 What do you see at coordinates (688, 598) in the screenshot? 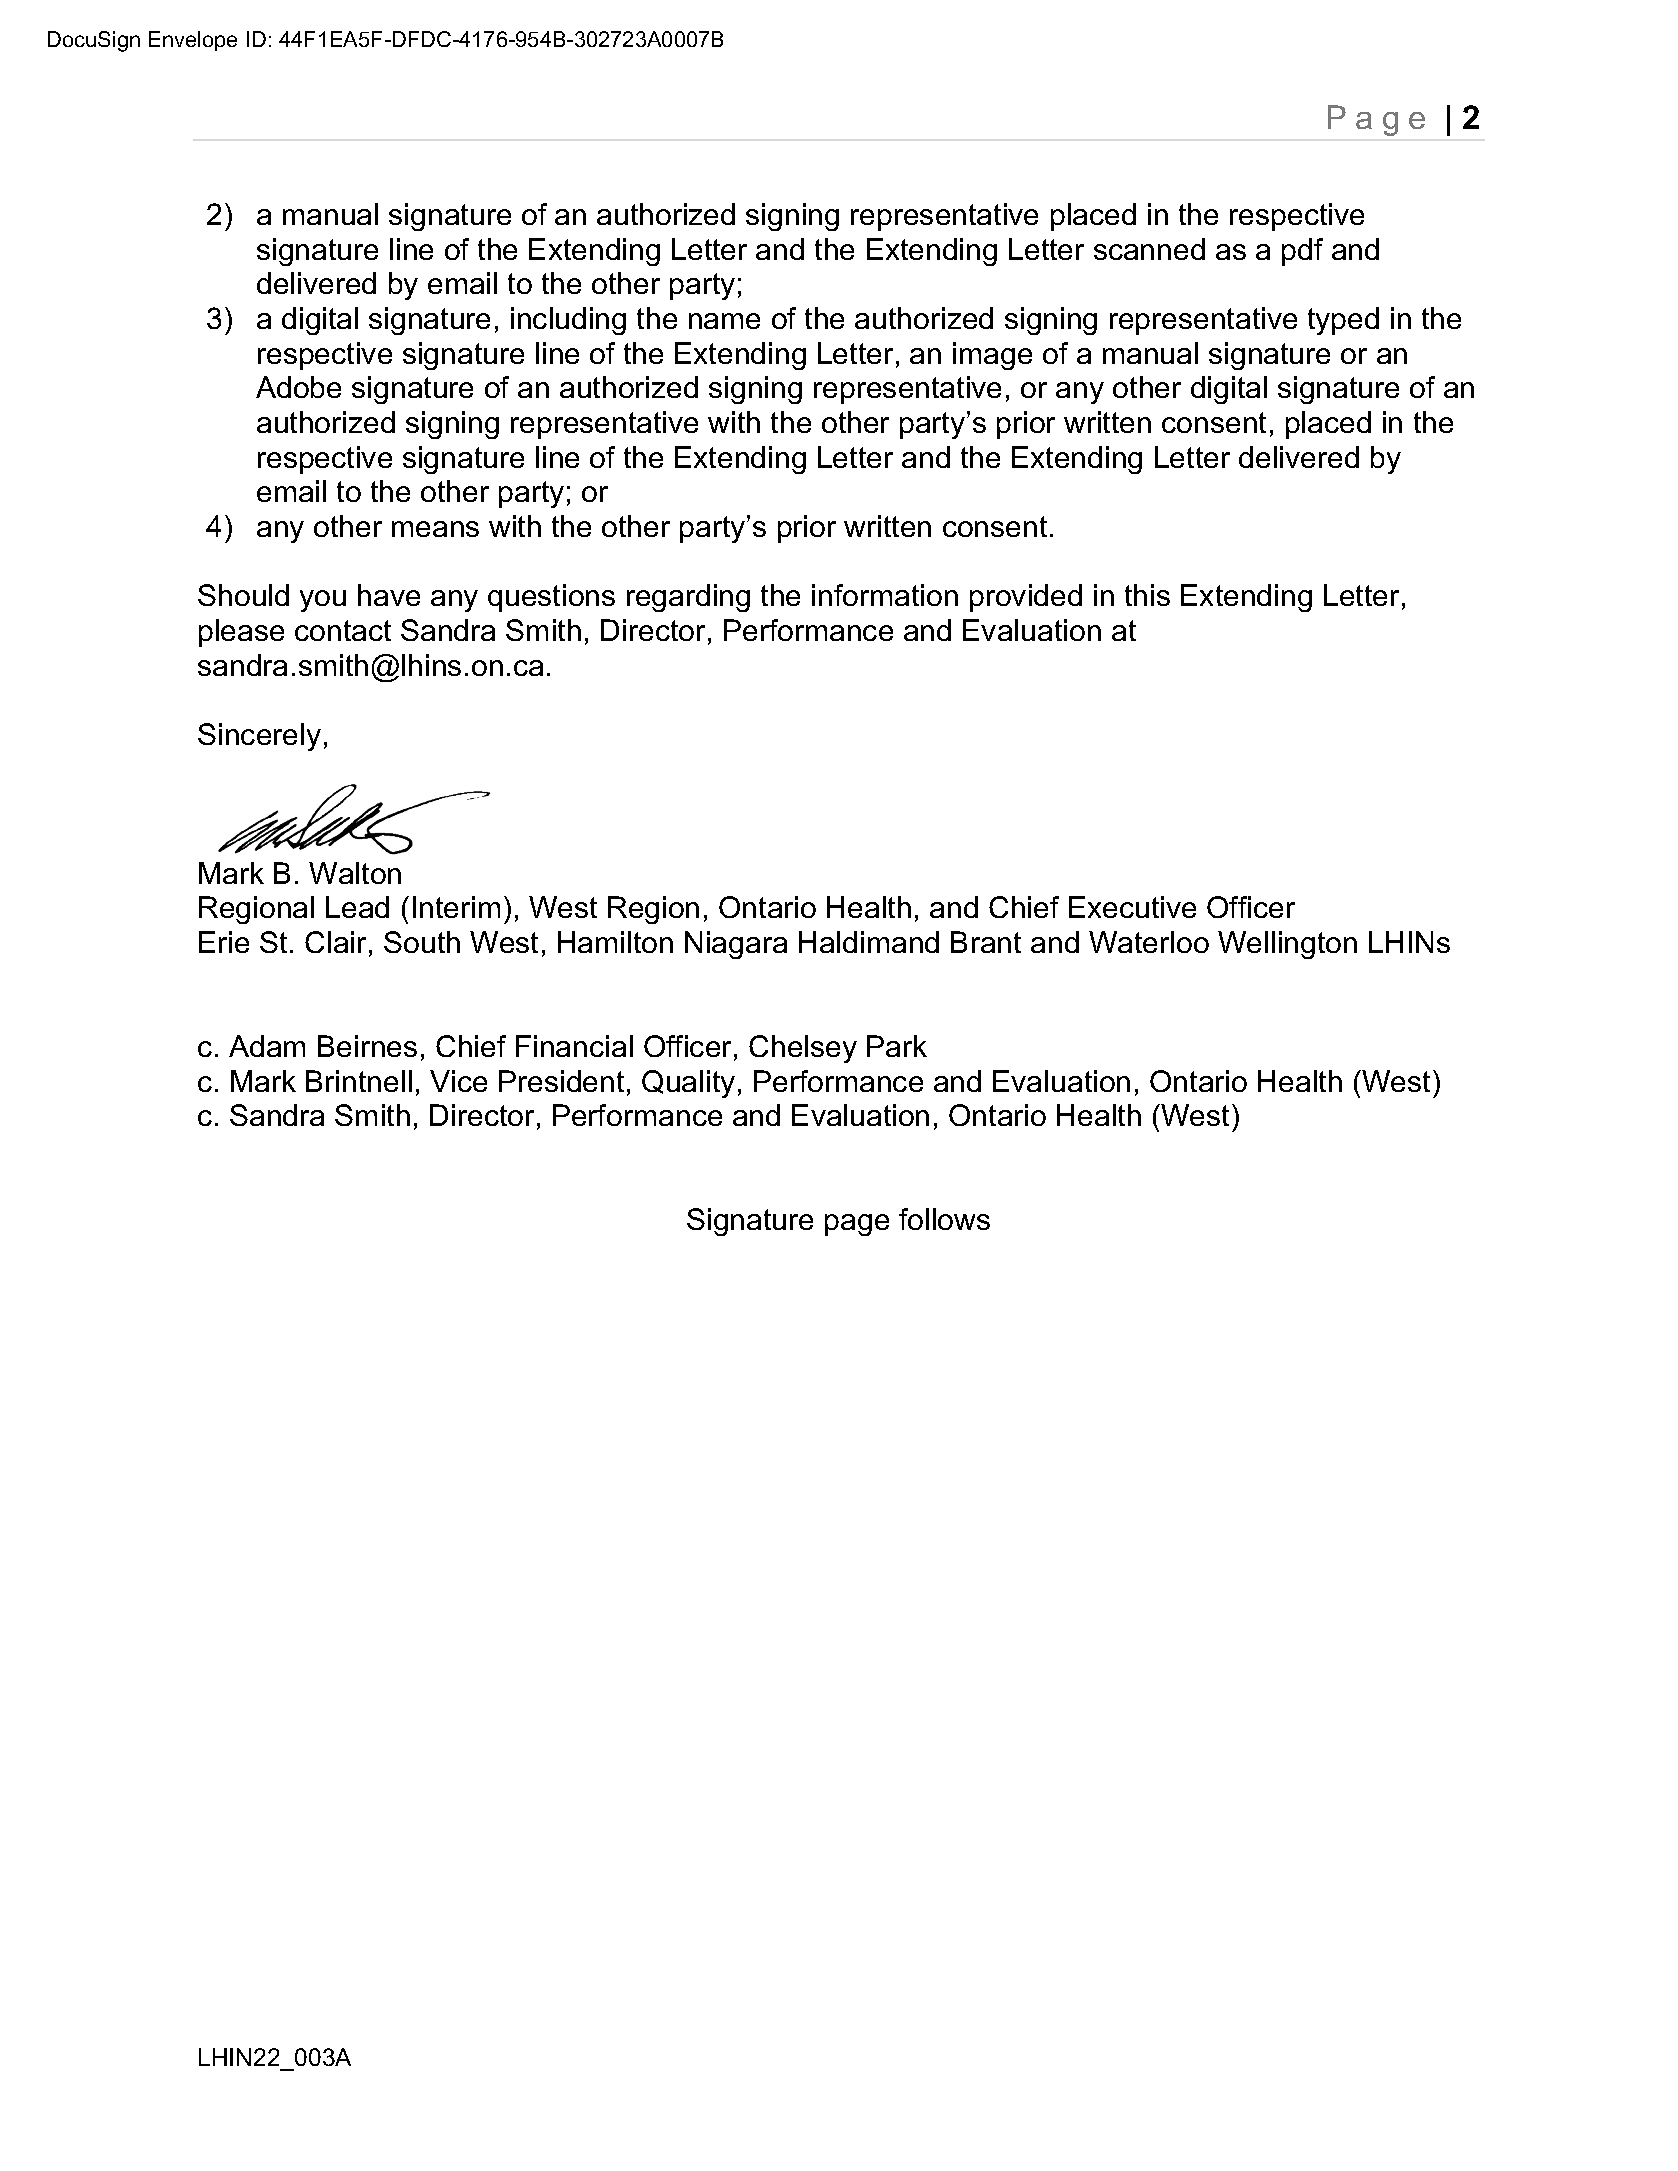
I see `regarding` at bounding box center [688, 598].
